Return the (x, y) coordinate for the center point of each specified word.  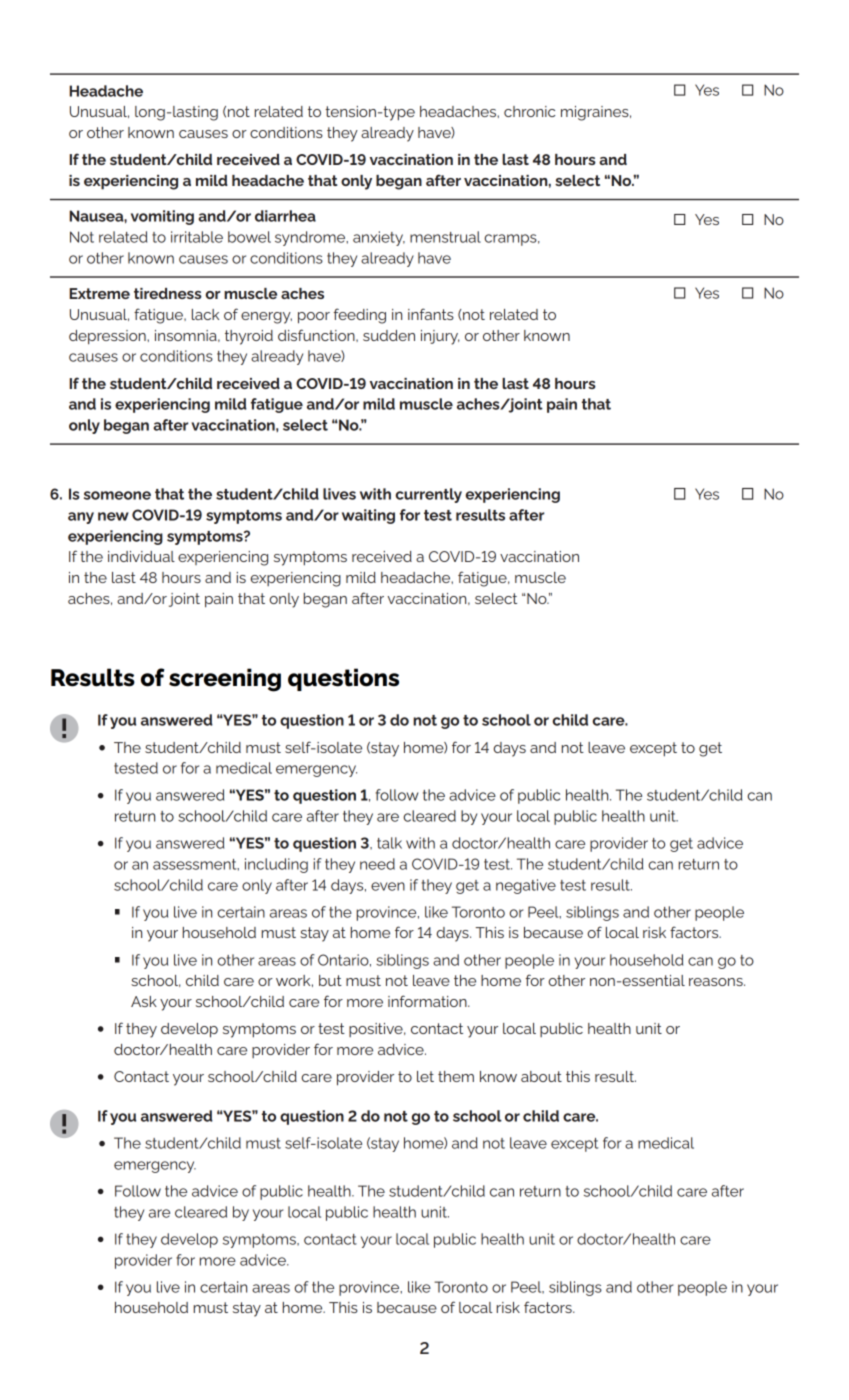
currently (428, 495)
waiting (368, 516)
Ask (144, 1001)
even (388, 886)
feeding (360, 316)
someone (117, 495)
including (276, 865)
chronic (529, 111)
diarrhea (285, 216)
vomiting (162, 217)
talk (389, 843)
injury (440, 337)
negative (526, 886)
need (377, 864)
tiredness (168, 293)
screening (225, 680)
